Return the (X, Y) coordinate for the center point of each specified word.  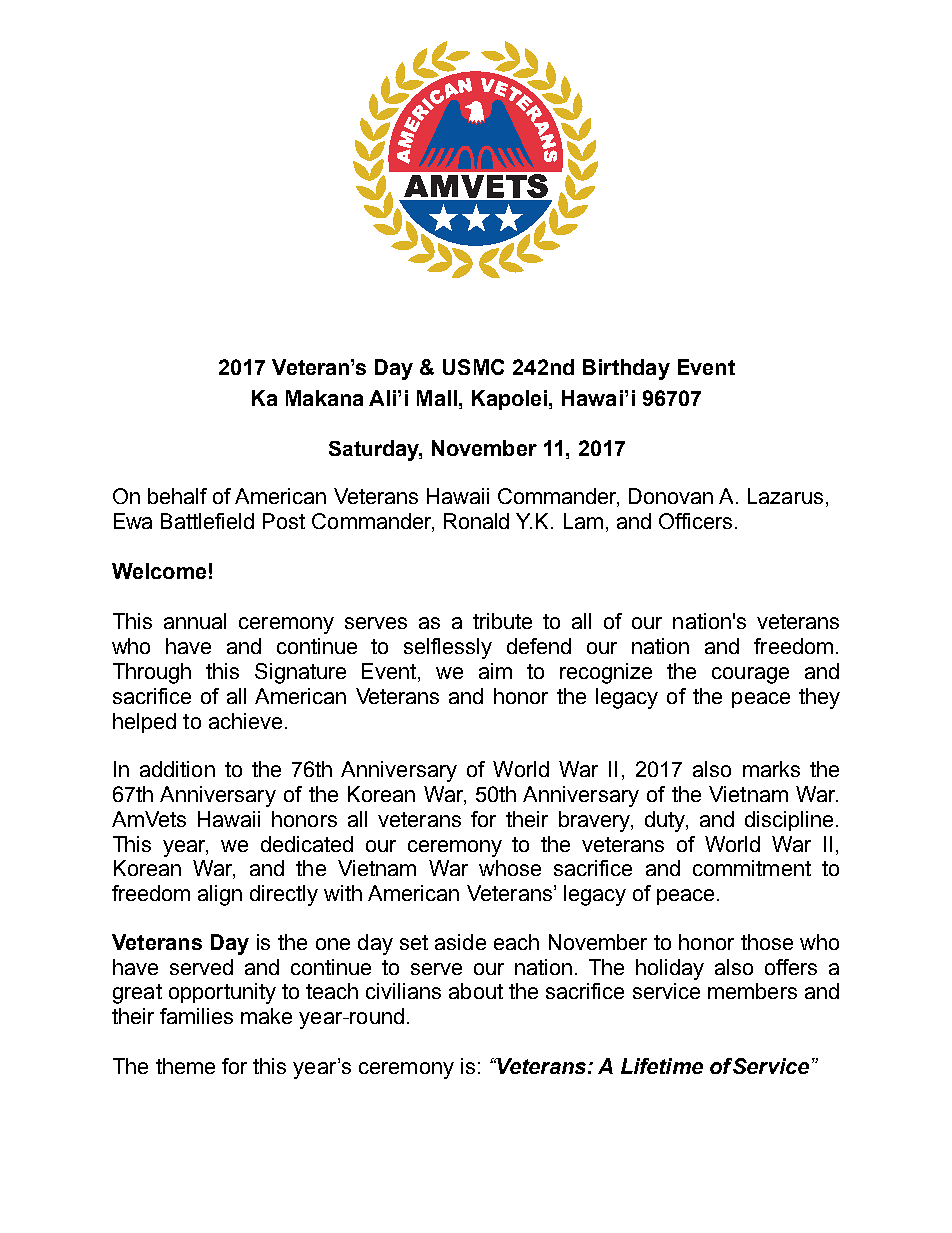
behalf (177, 496)
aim (495, 671)
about (476, 991)
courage (750, 675)
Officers (695, 521)
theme (185, 1066)
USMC (473, 367)
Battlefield (207, 521)
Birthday (626, 369)
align (220, 895)
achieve (245, 721)
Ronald (476, 521)
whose (510, 868)
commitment (752, 868)
